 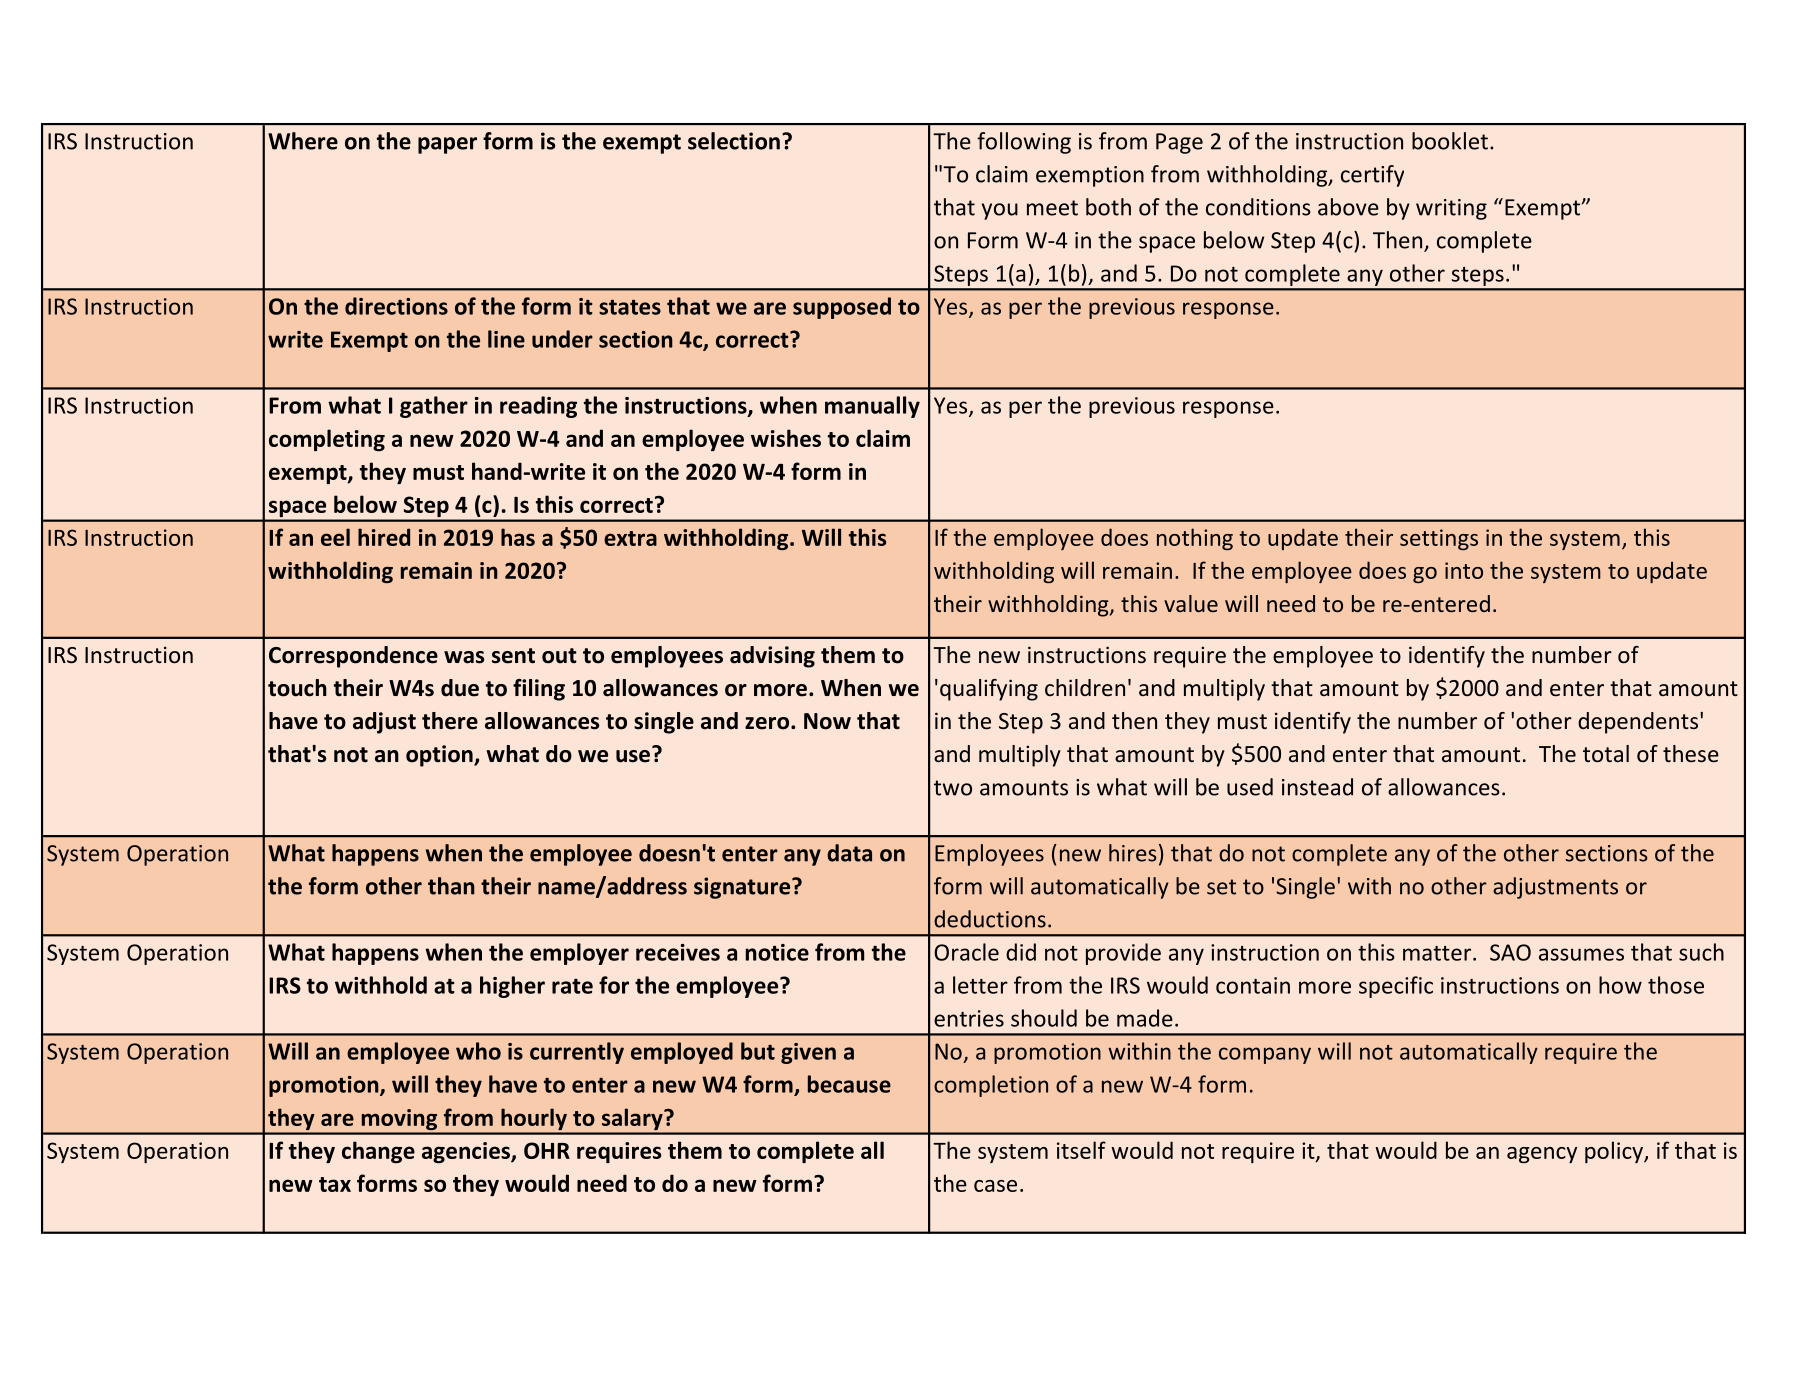 I want to click on following, so click(x=1024, y=143).
